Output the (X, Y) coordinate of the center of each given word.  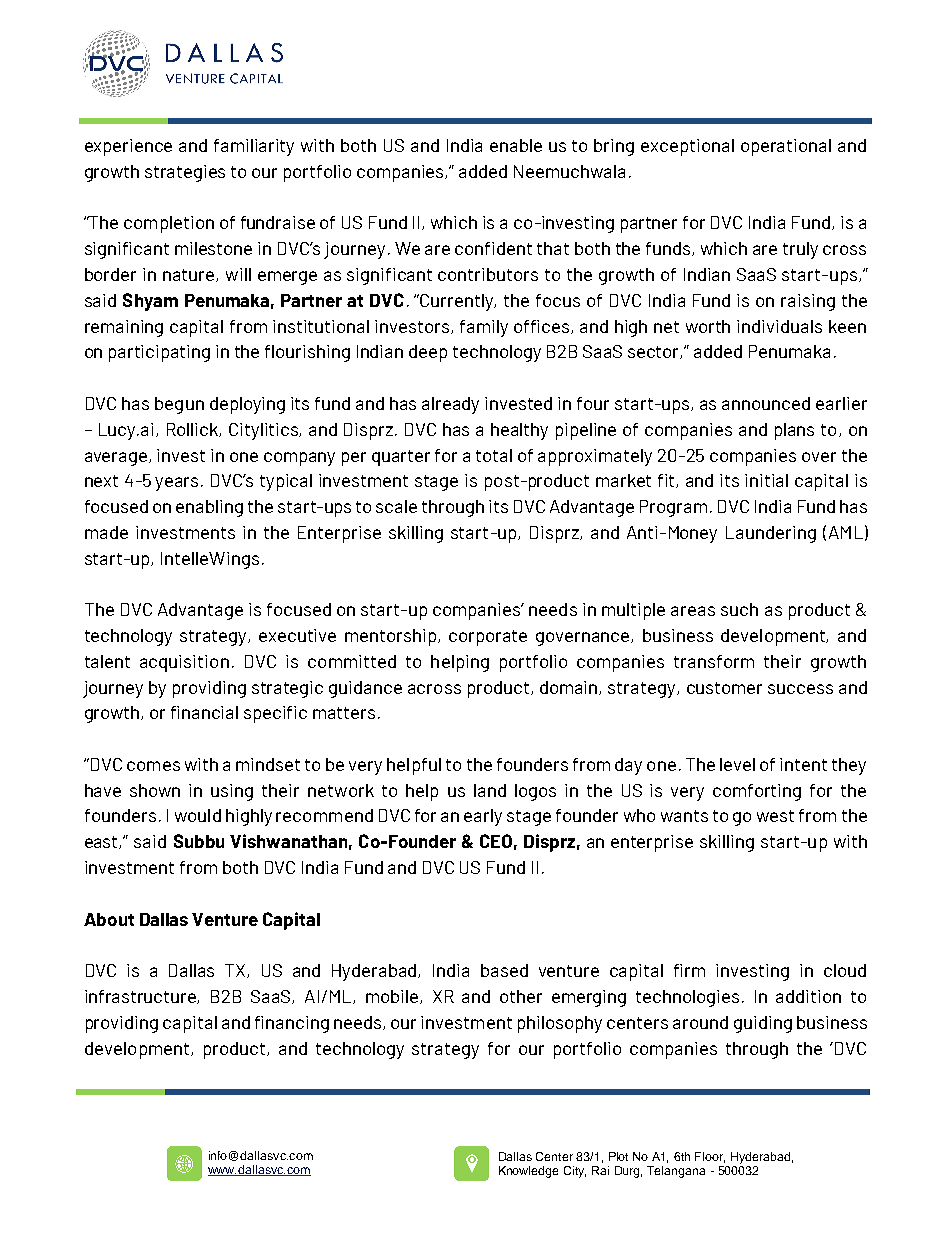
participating (159, 353)
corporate (488, 638)
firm (689, 970)
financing (292, 1024)
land (490, 790)
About (109, 919)
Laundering (771, 534)
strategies (185, 173)
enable (516, 145)
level (737, 764)
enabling (209, 508)
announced (766, 403)
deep (428, 353)
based (504, 970)
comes (153, 766)
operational (786, 147)
